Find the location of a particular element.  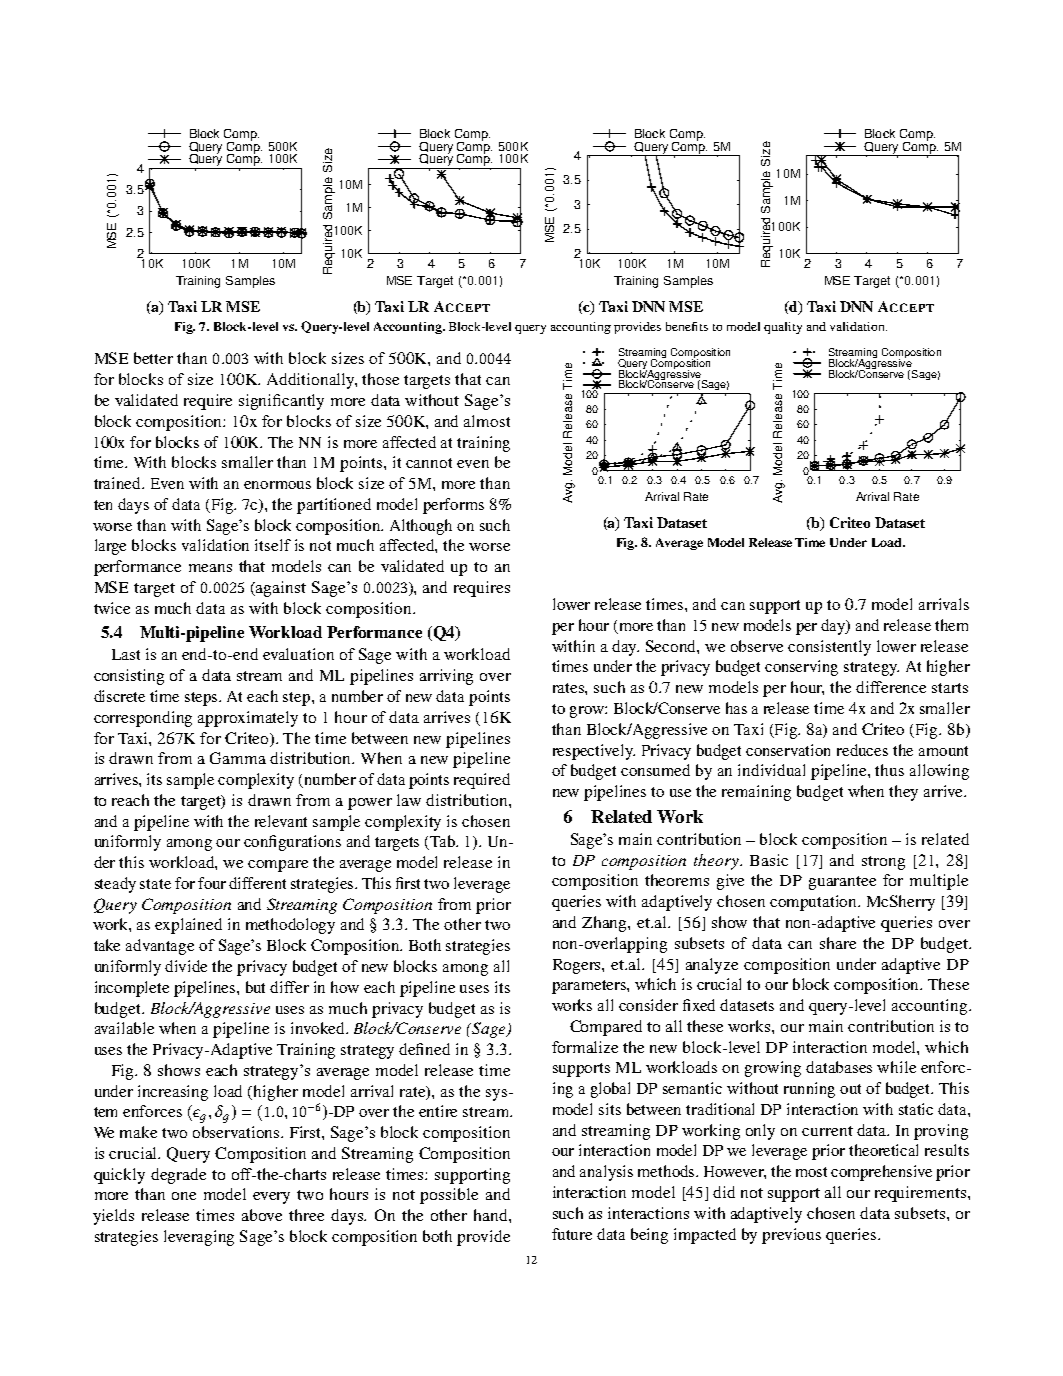

quality is located at coordinates (783, 328).
